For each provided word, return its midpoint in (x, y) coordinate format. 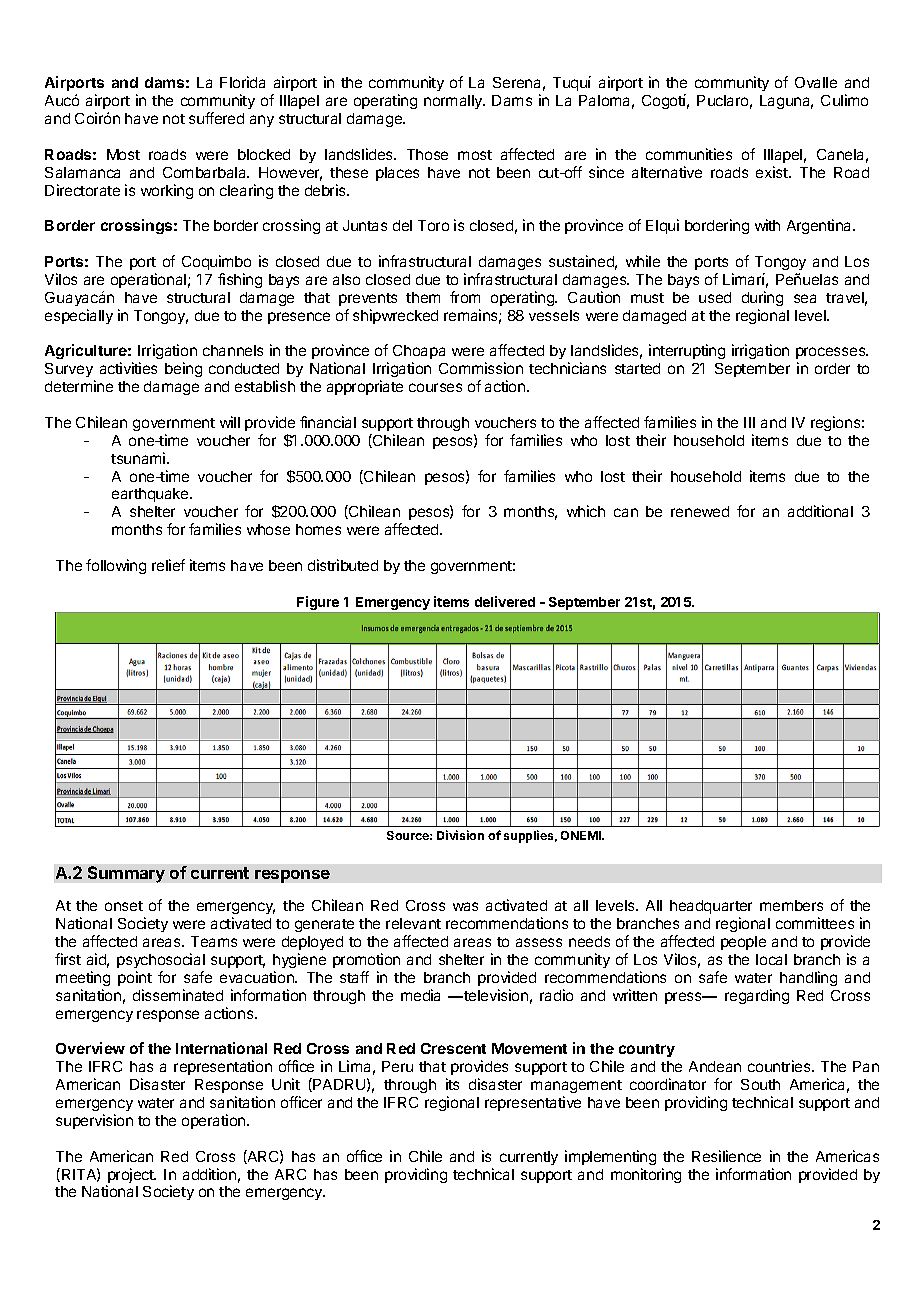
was (465, 906)
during (762, 298)
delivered (505, 601)
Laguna (786, 102)
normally (454, 102)
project (131, 1177)
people (743, 943)
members (791, 905)
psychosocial (161, 960)
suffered (216, 118)
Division (460, 835)
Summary (126, 874)
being (183, 369)
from (465, 297)
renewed (700, 511)
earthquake (151, 495)
